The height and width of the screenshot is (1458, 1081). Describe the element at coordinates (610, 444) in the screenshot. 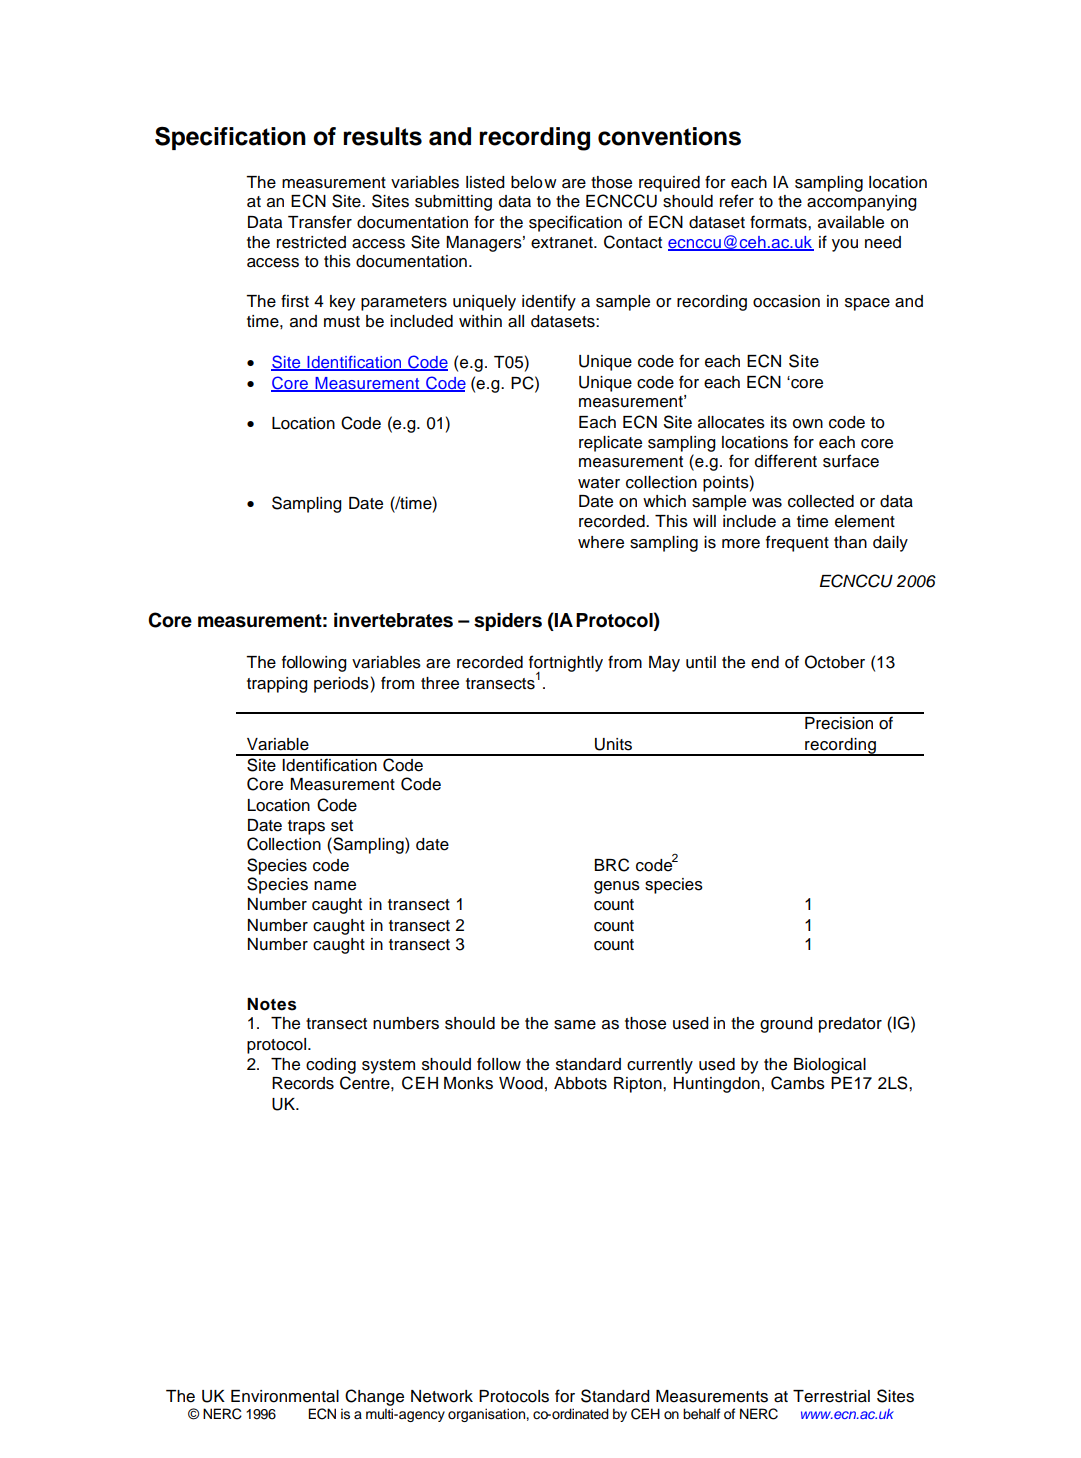

I see `replicate` at that location.
